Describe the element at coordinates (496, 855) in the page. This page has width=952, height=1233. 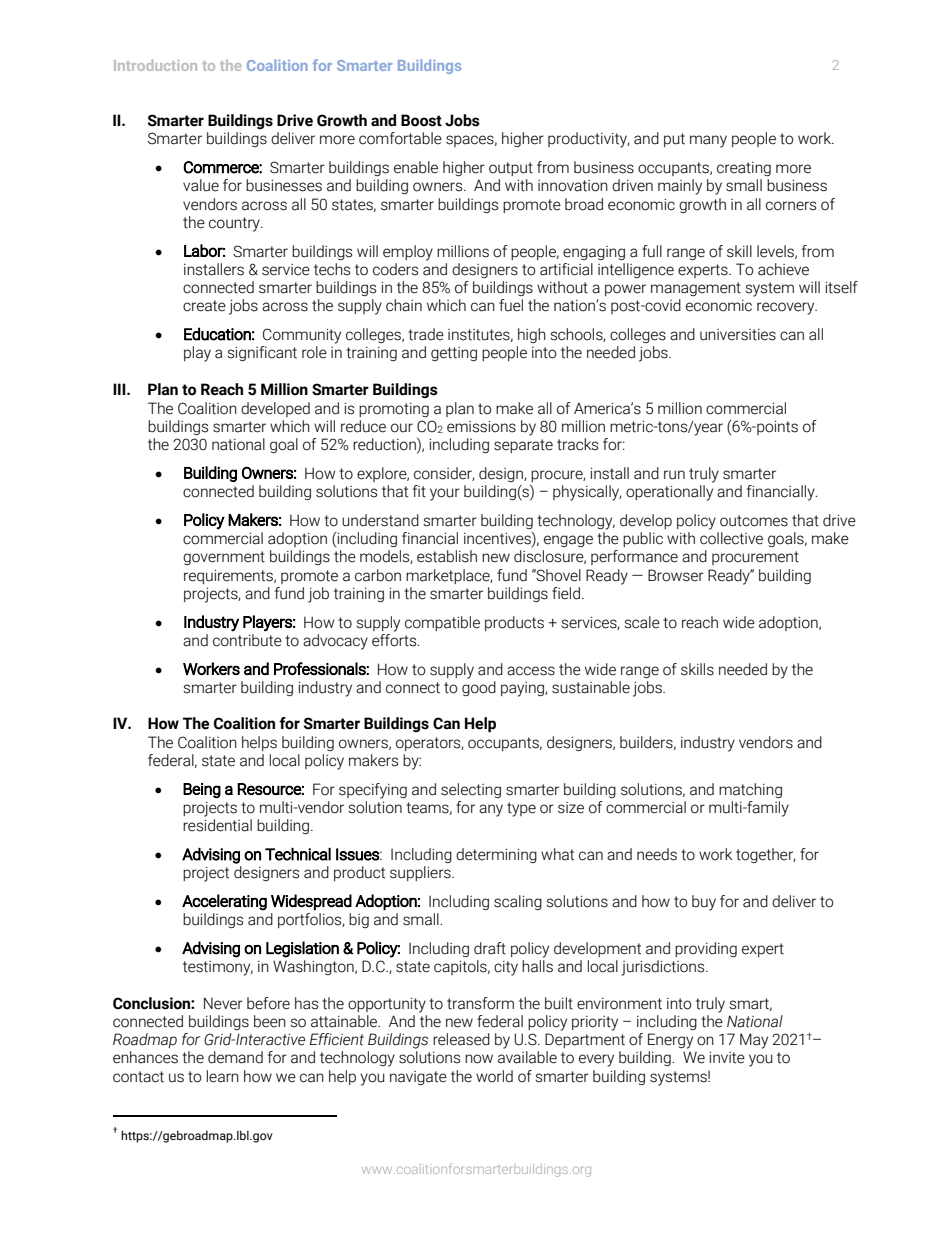
I see `determining` at that location.
